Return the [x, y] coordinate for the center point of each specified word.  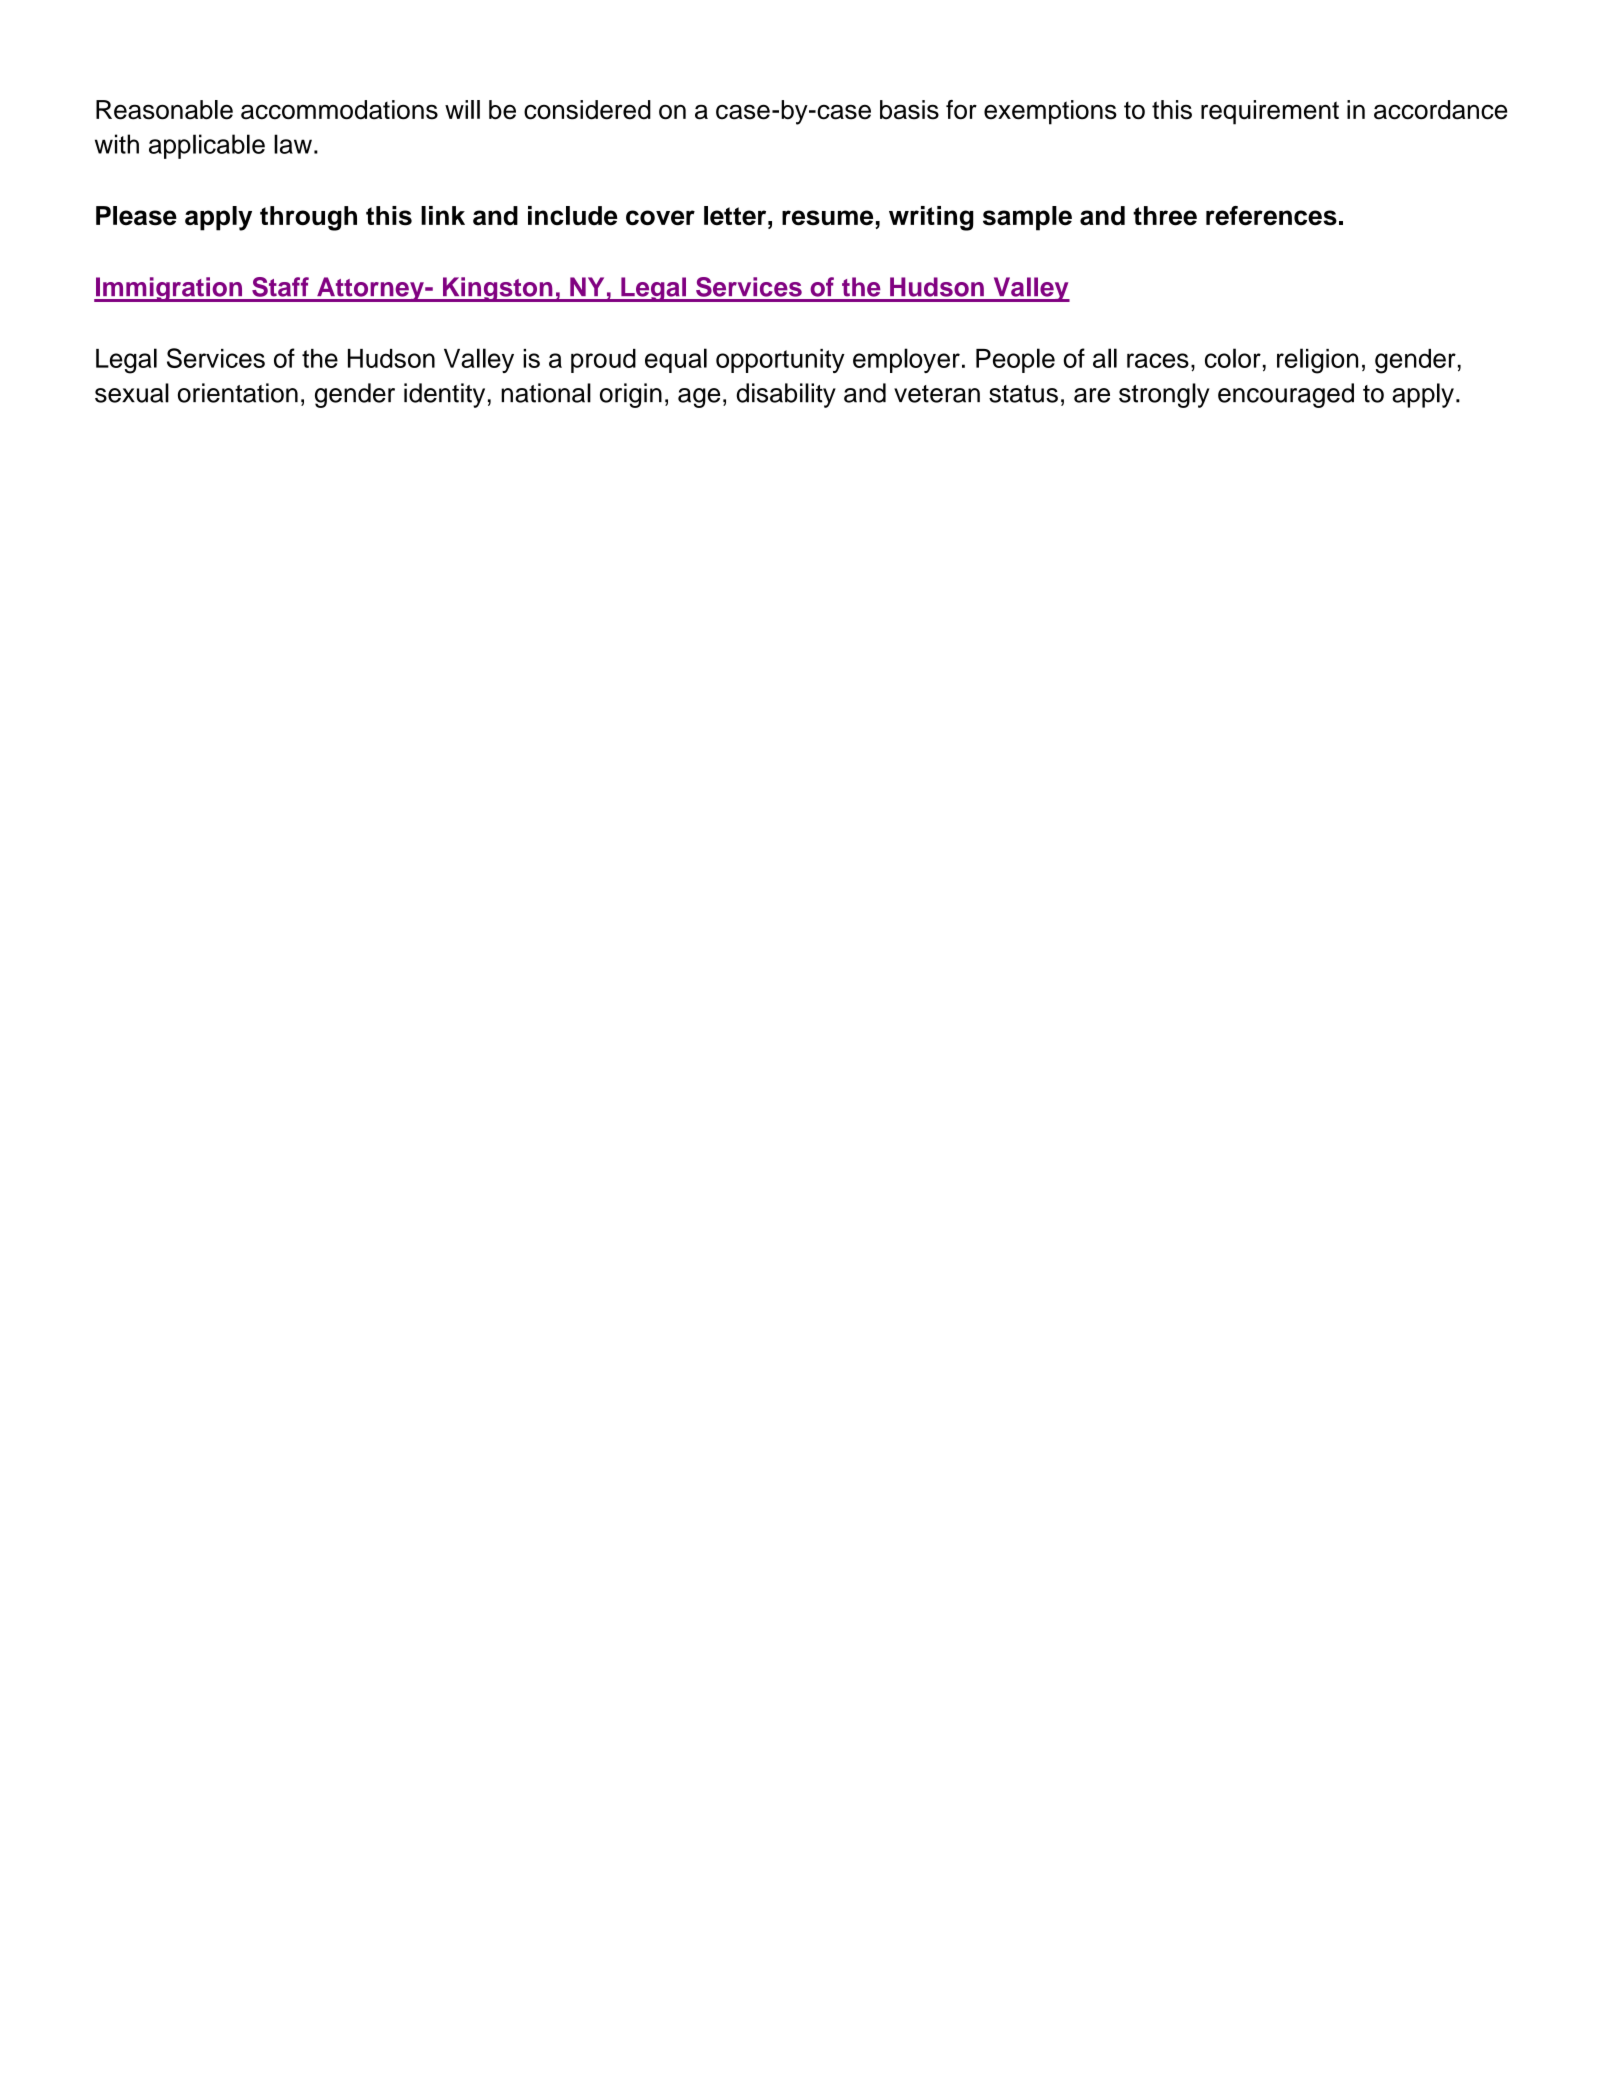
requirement [1270, 112]
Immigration [169, 289]
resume [827, 218]
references [1271, 216]
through [308, 218]
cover [660, 218]
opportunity [780, 361]
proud [603, 361]
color [1233, 358]
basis [909, 110]
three [1165, 216]
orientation [238, 393]
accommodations [339, 110]
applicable [207, 146]
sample [1027, 218]
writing [931, 218]
